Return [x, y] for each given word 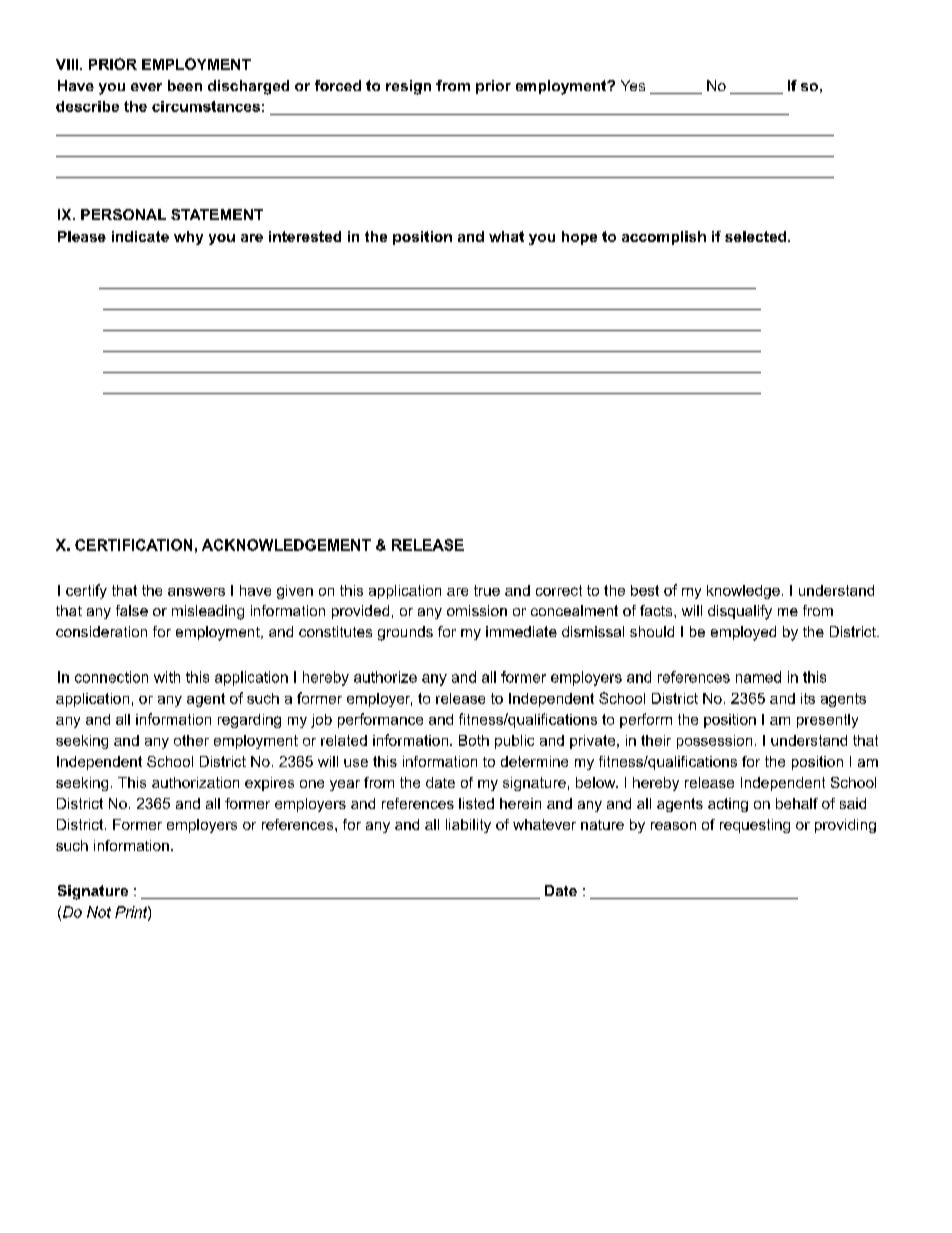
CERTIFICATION [133, 545]
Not [99, 912]
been [185, 85]
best [645, 590]
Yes [633, 85]
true [487, 590]
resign [408, 87]
